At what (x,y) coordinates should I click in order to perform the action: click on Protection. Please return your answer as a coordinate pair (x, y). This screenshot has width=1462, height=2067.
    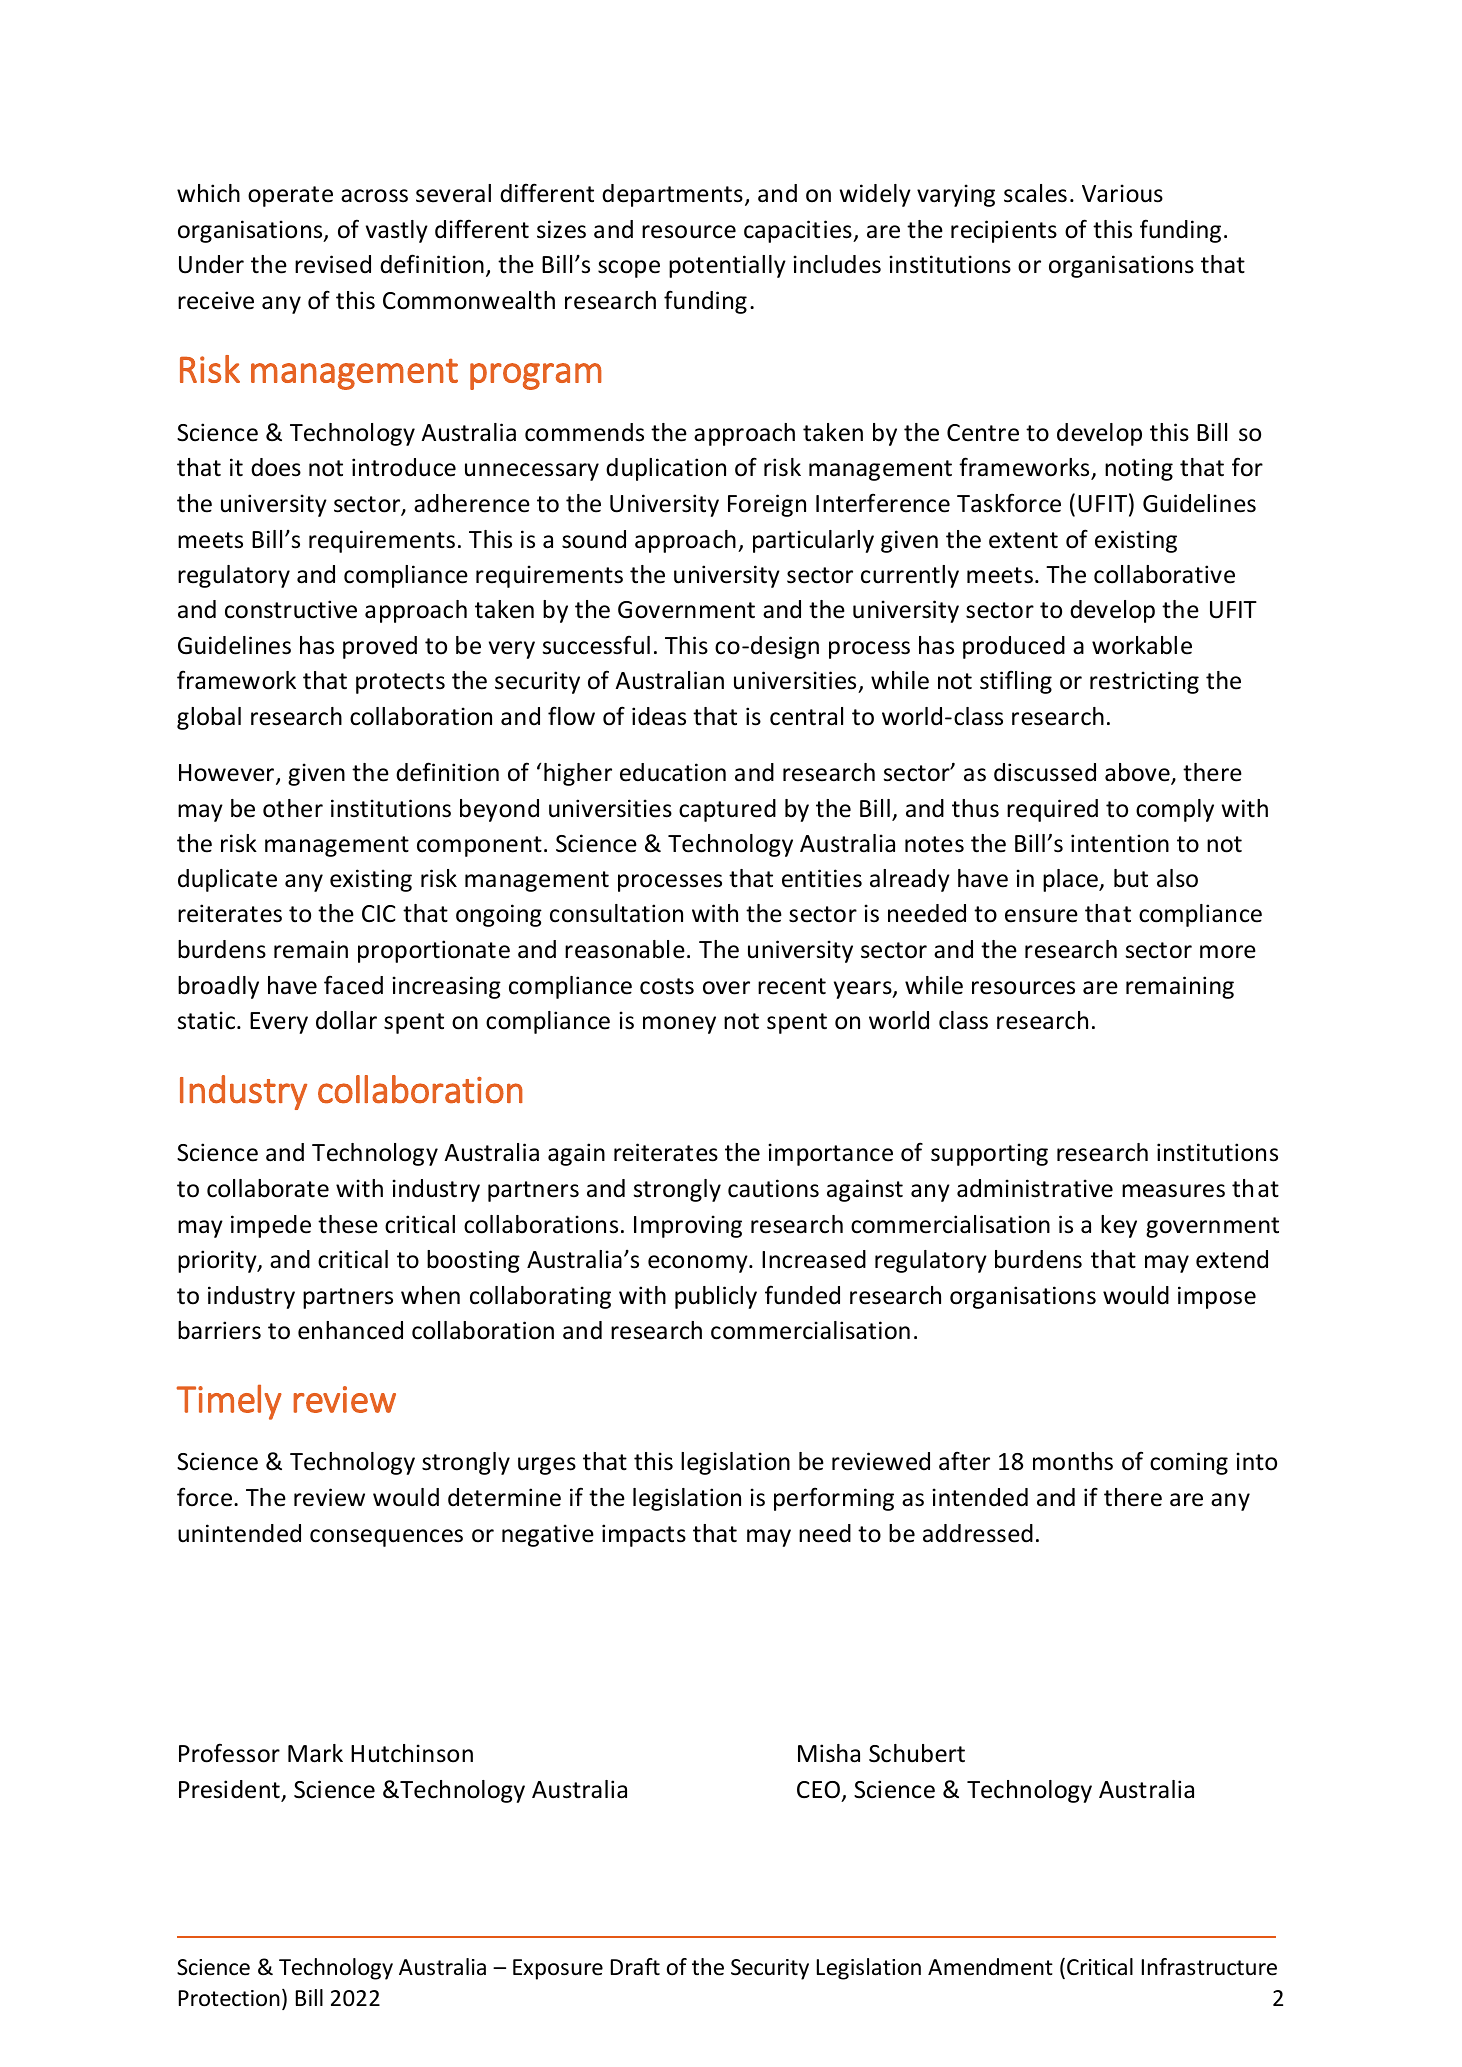
    Looking at the image, I should click on (229, 1998).
